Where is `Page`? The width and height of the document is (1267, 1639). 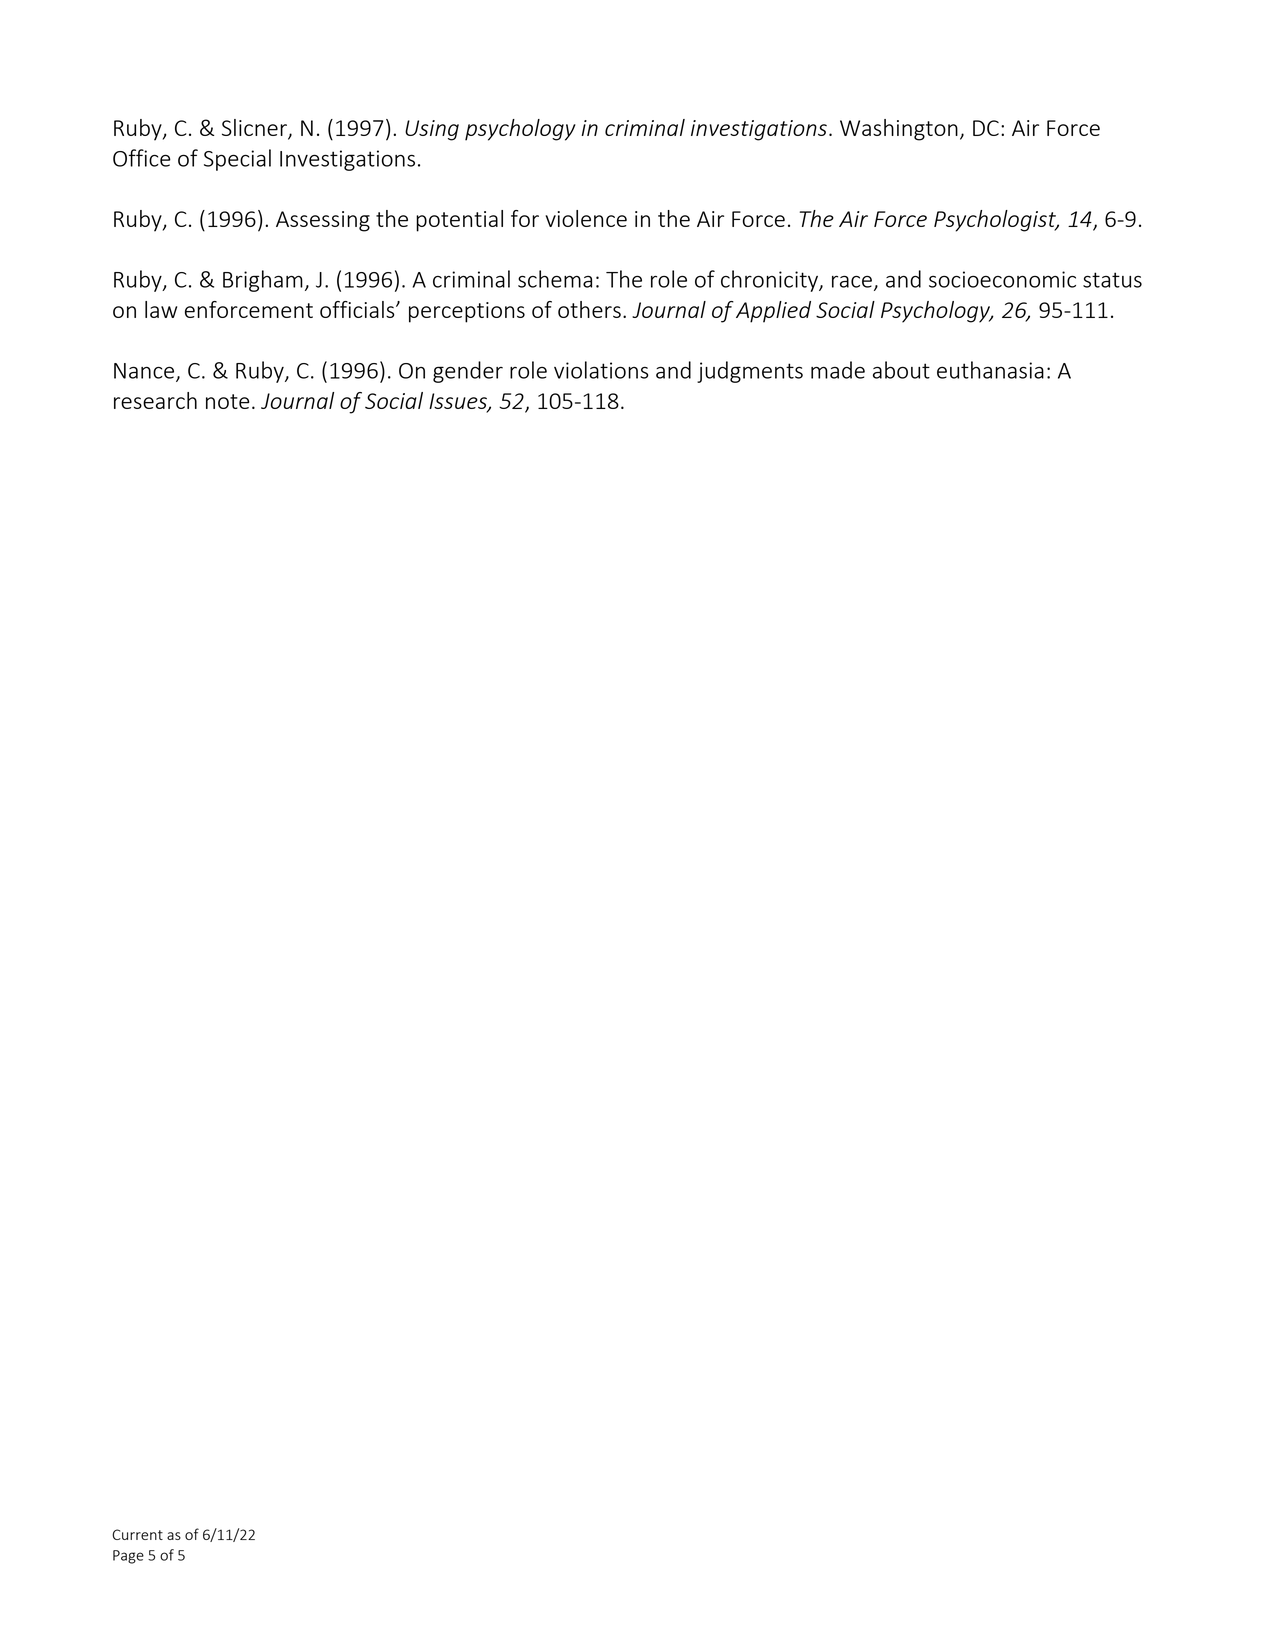 Page is located at coordinates (128, 1557).
